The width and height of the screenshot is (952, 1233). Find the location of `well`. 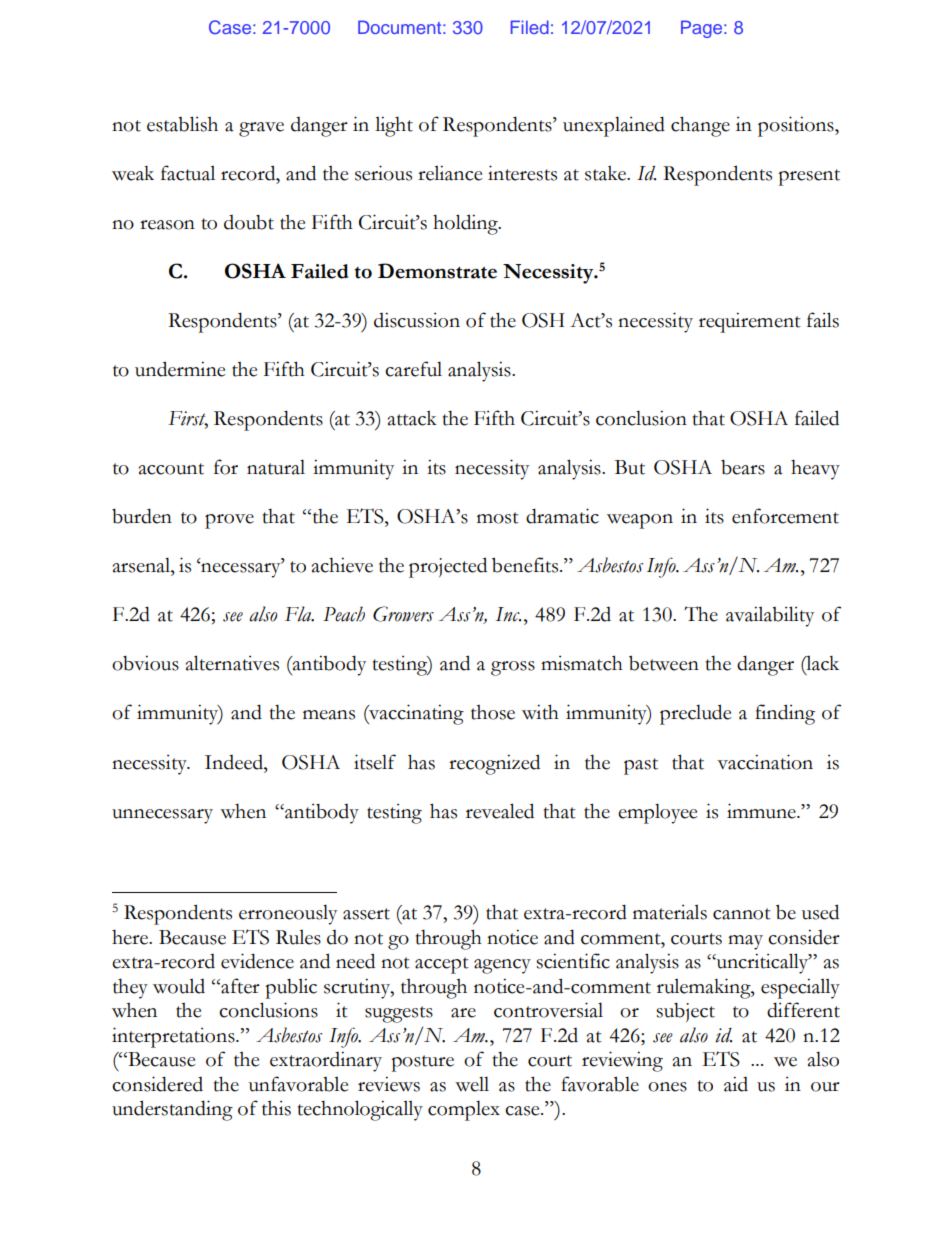

well is located at coordinates (472, 1084).
